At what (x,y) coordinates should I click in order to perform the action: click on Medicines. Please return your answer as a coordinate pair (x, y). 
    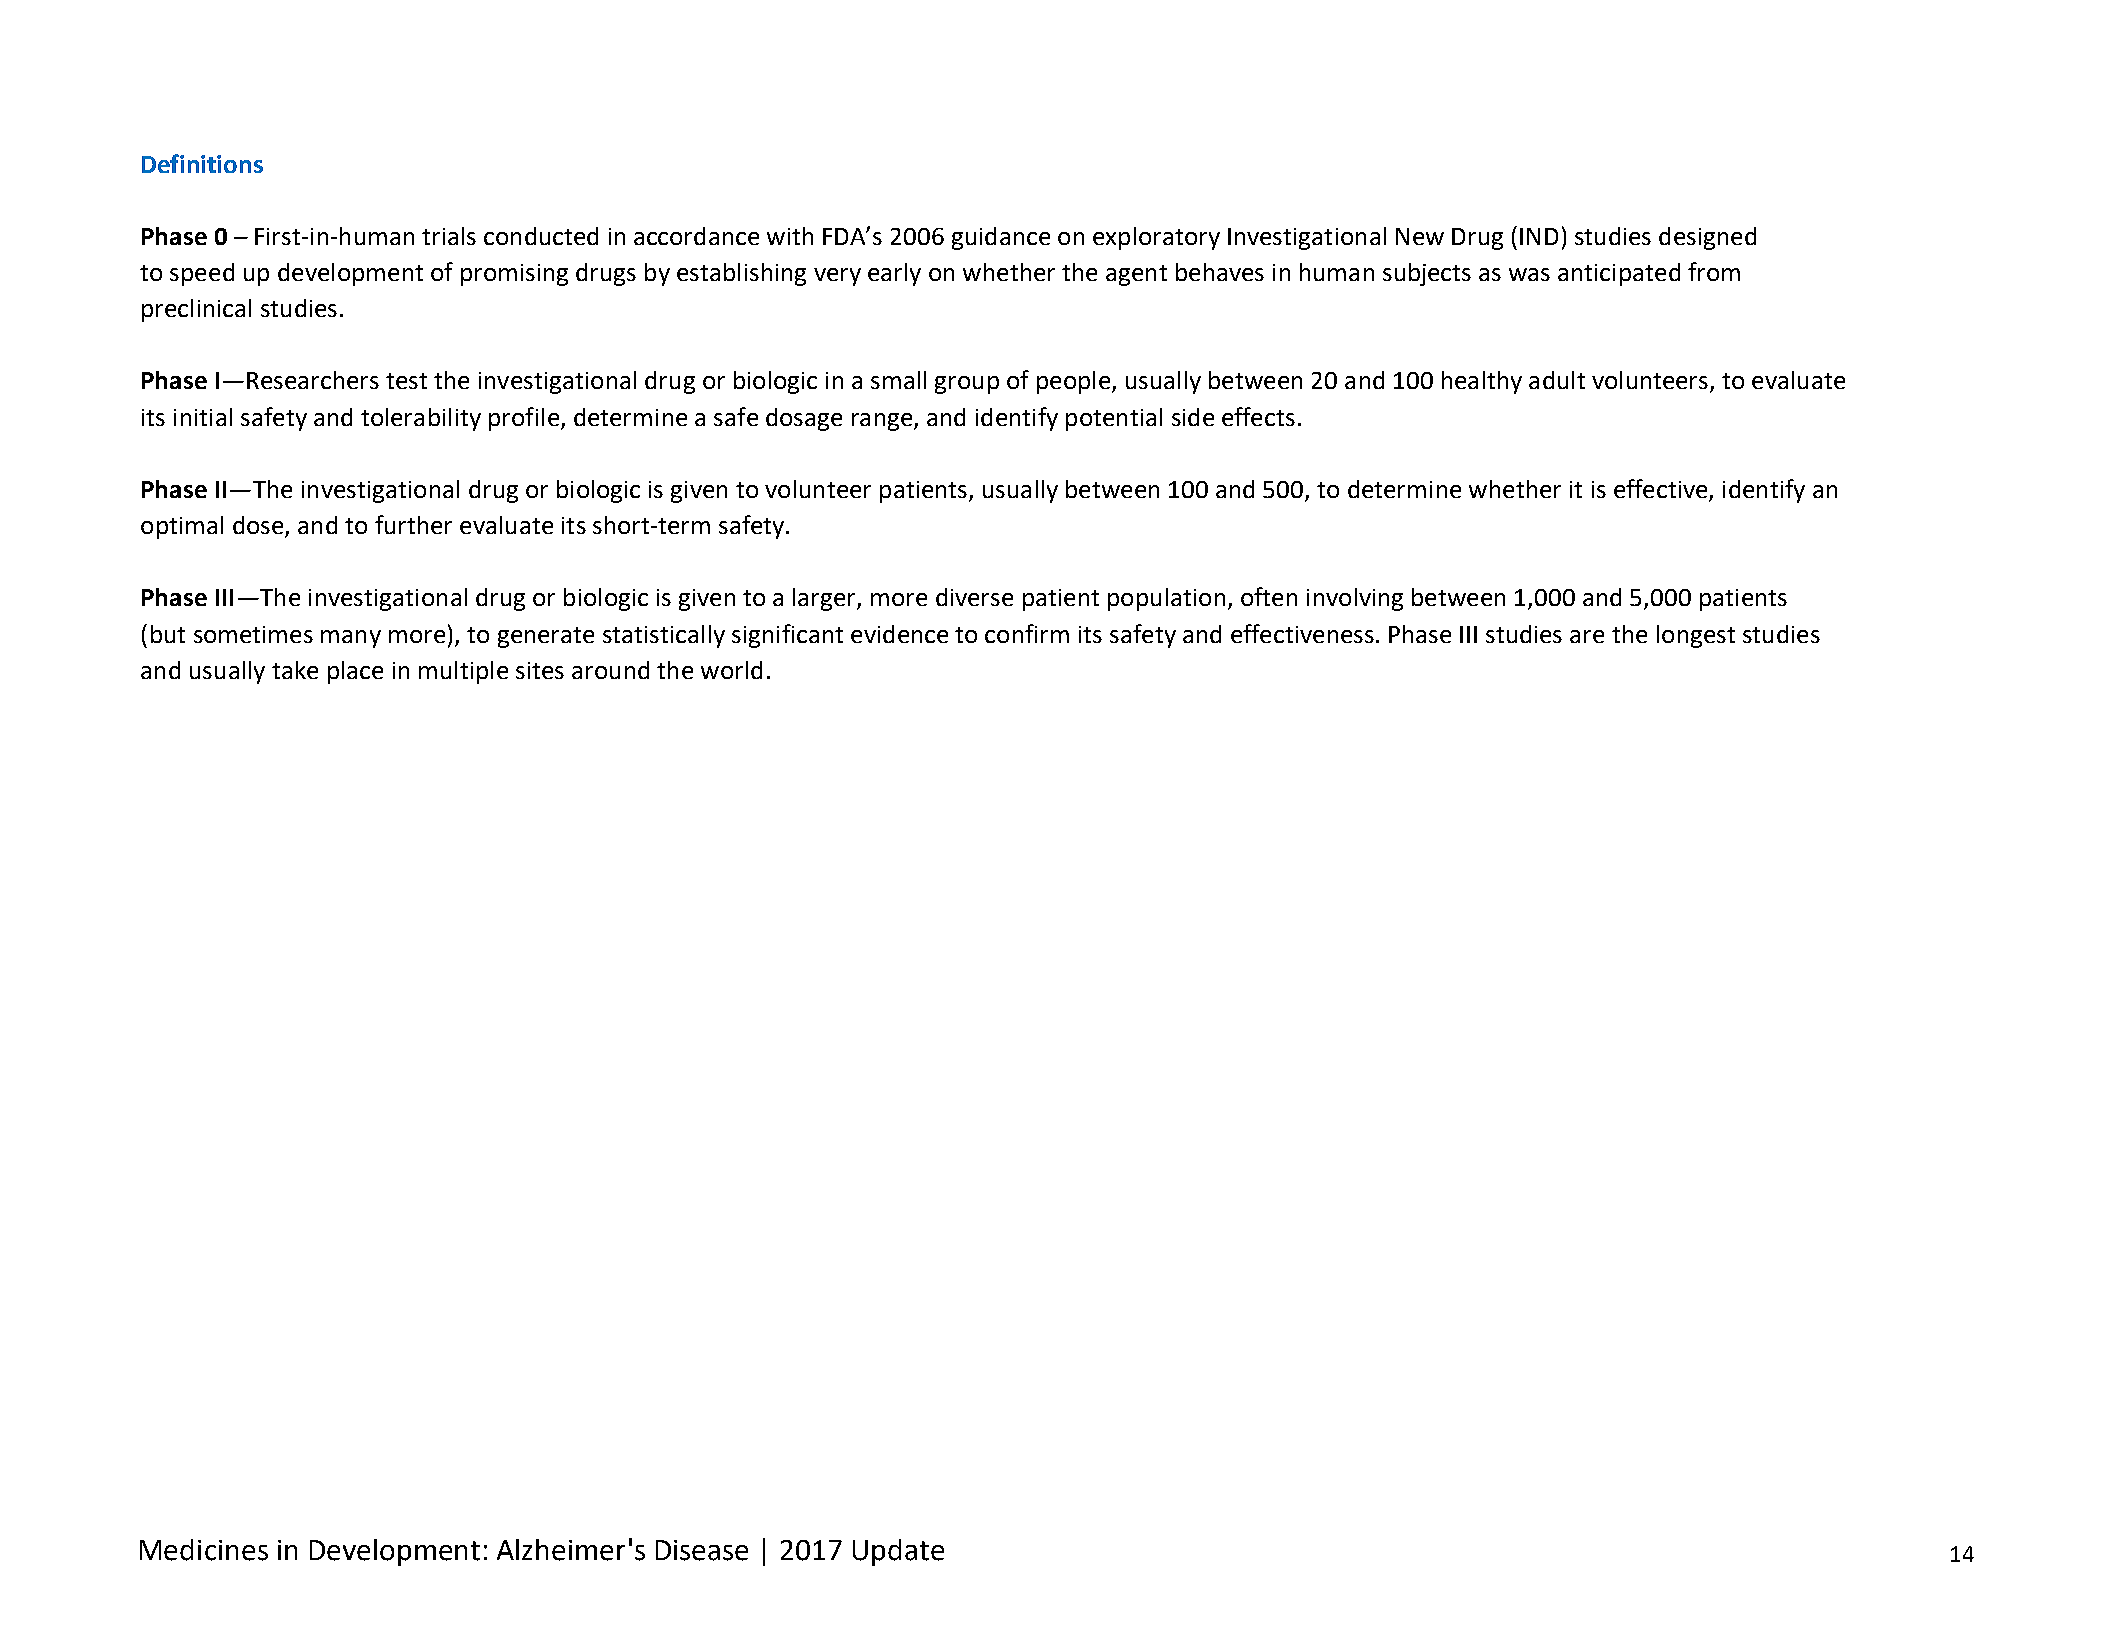
    Looking at the image, I should click on (204, 1550).
